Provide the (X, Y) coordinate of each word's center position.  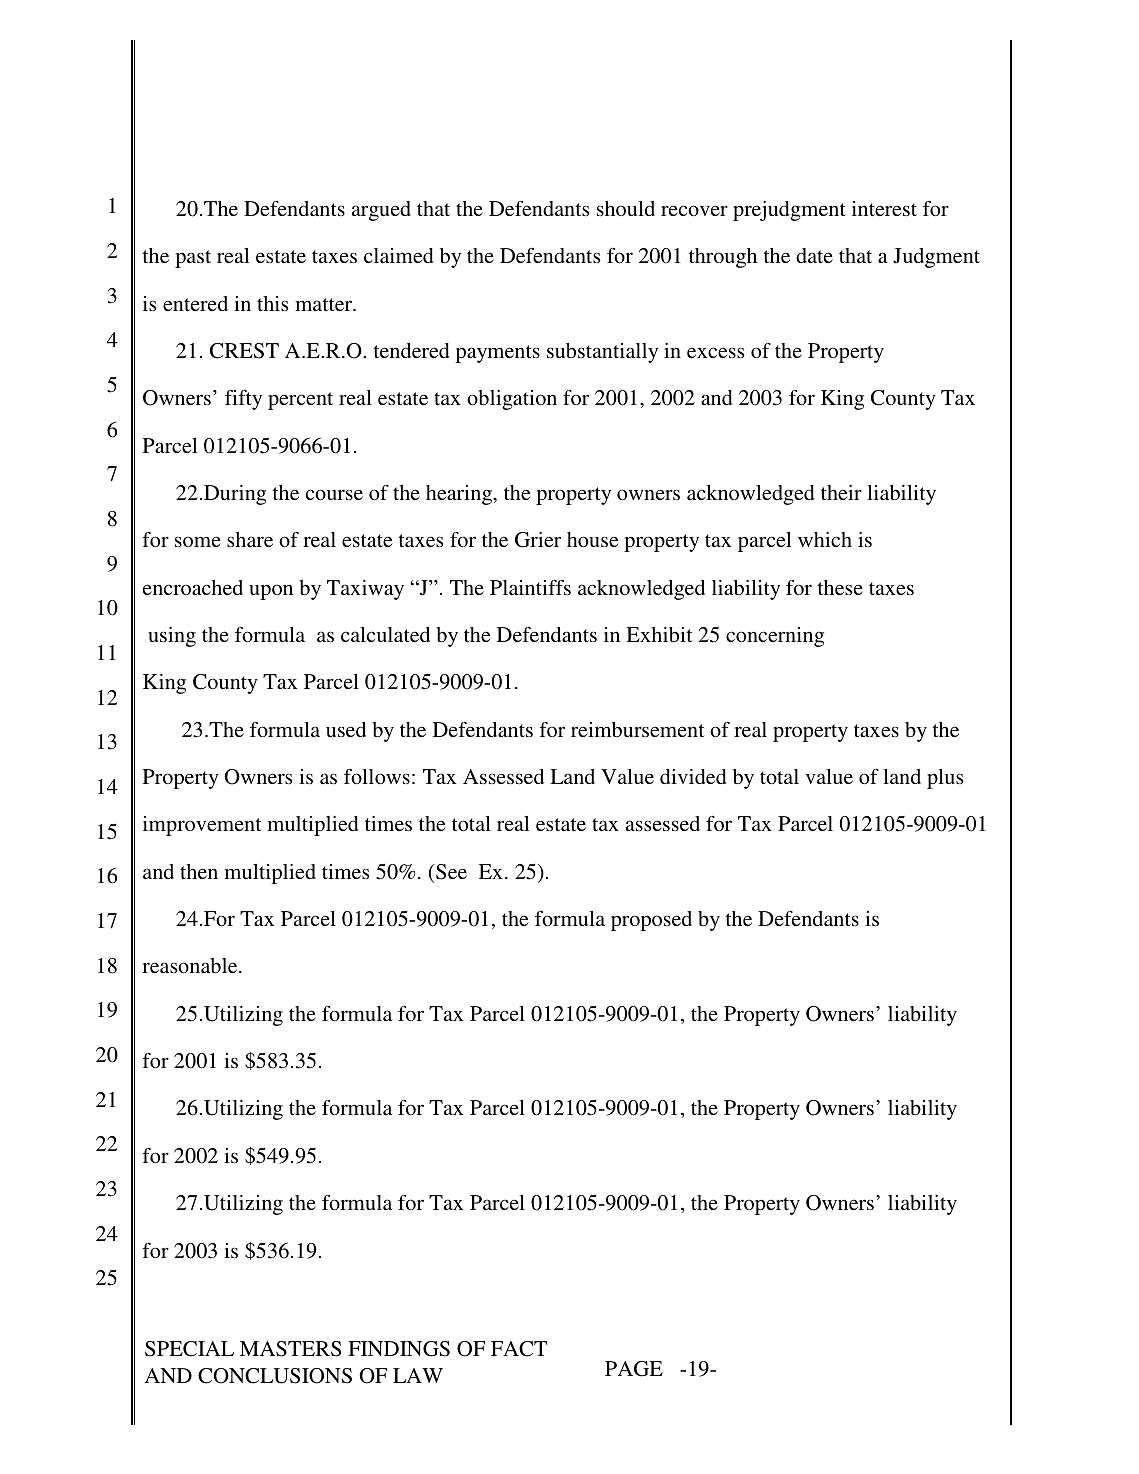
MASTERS (290, 1349)
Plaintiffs (530, 587)
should (626, 208)
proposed (651, 921)
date (814, 255)
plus (945, 779)
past (193, 259)
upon (271, 592)
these (840, 587)
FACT (519, 1349)
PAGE (634, 1369)
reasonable (191, 965)
